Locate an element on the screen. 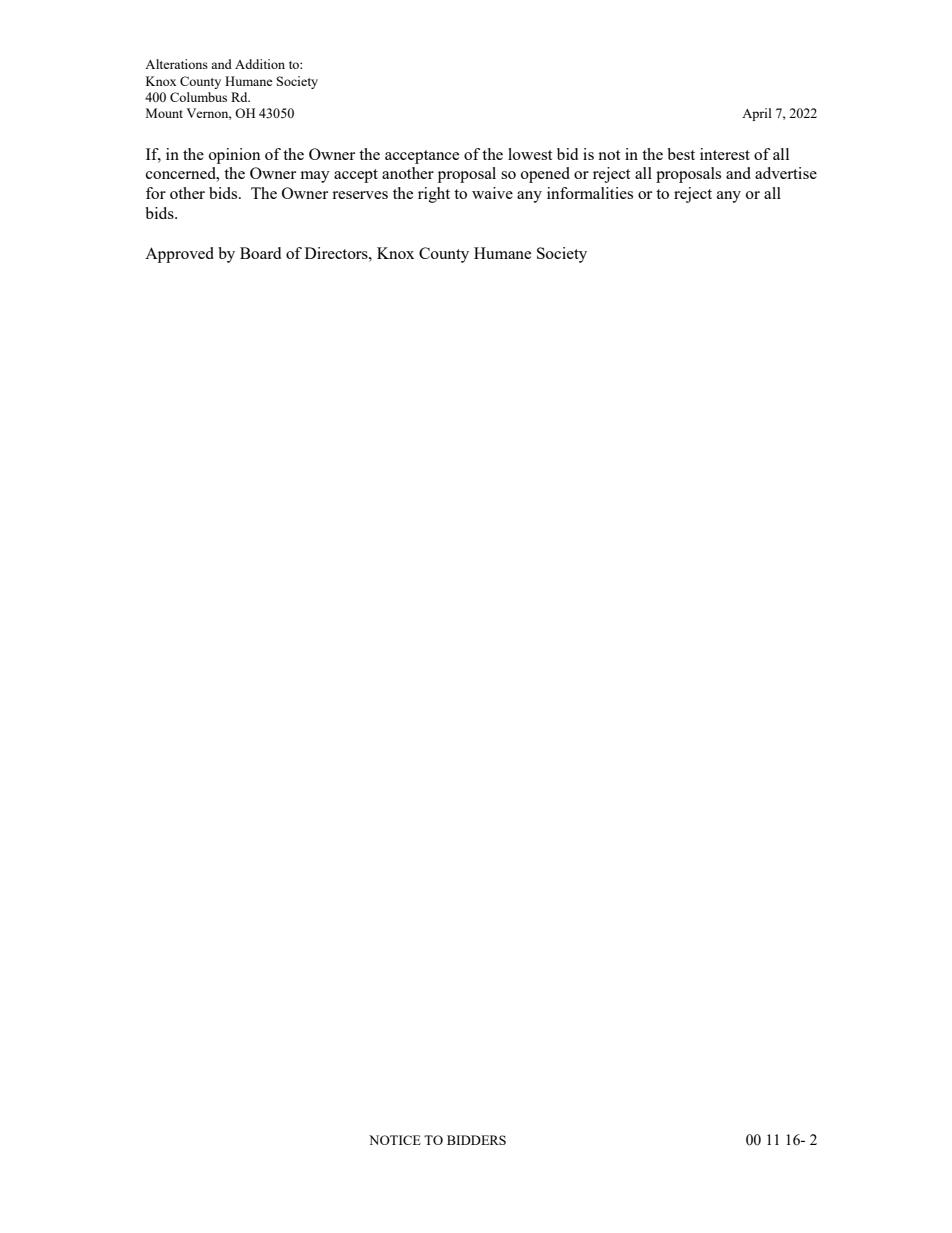 This screenshot has height=1233, width=952. Columbus is located at coordinates (198, 97).
